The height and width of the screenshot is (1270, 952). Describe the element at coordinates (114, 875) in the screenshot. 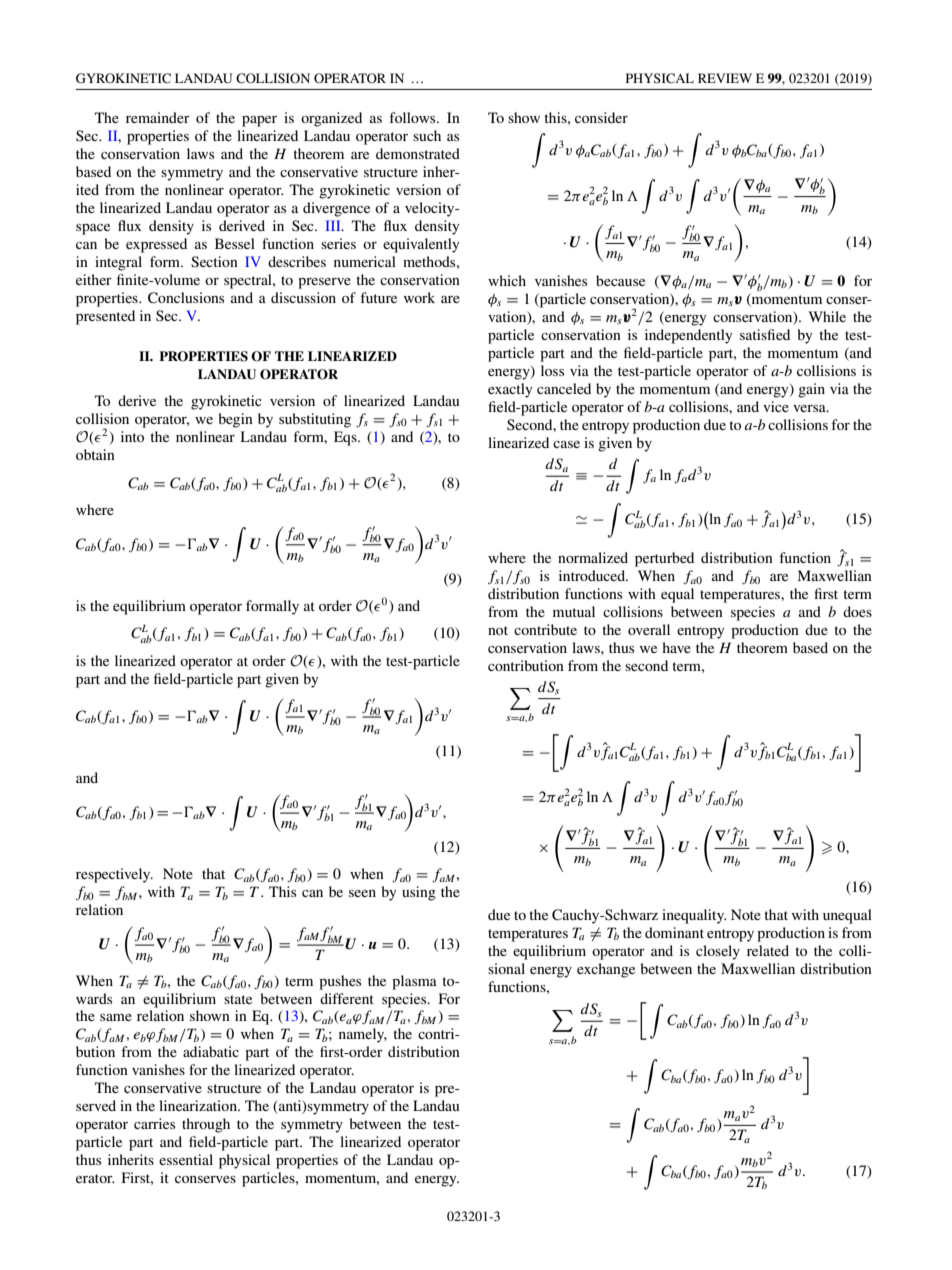

I see `respectively` at that location.
